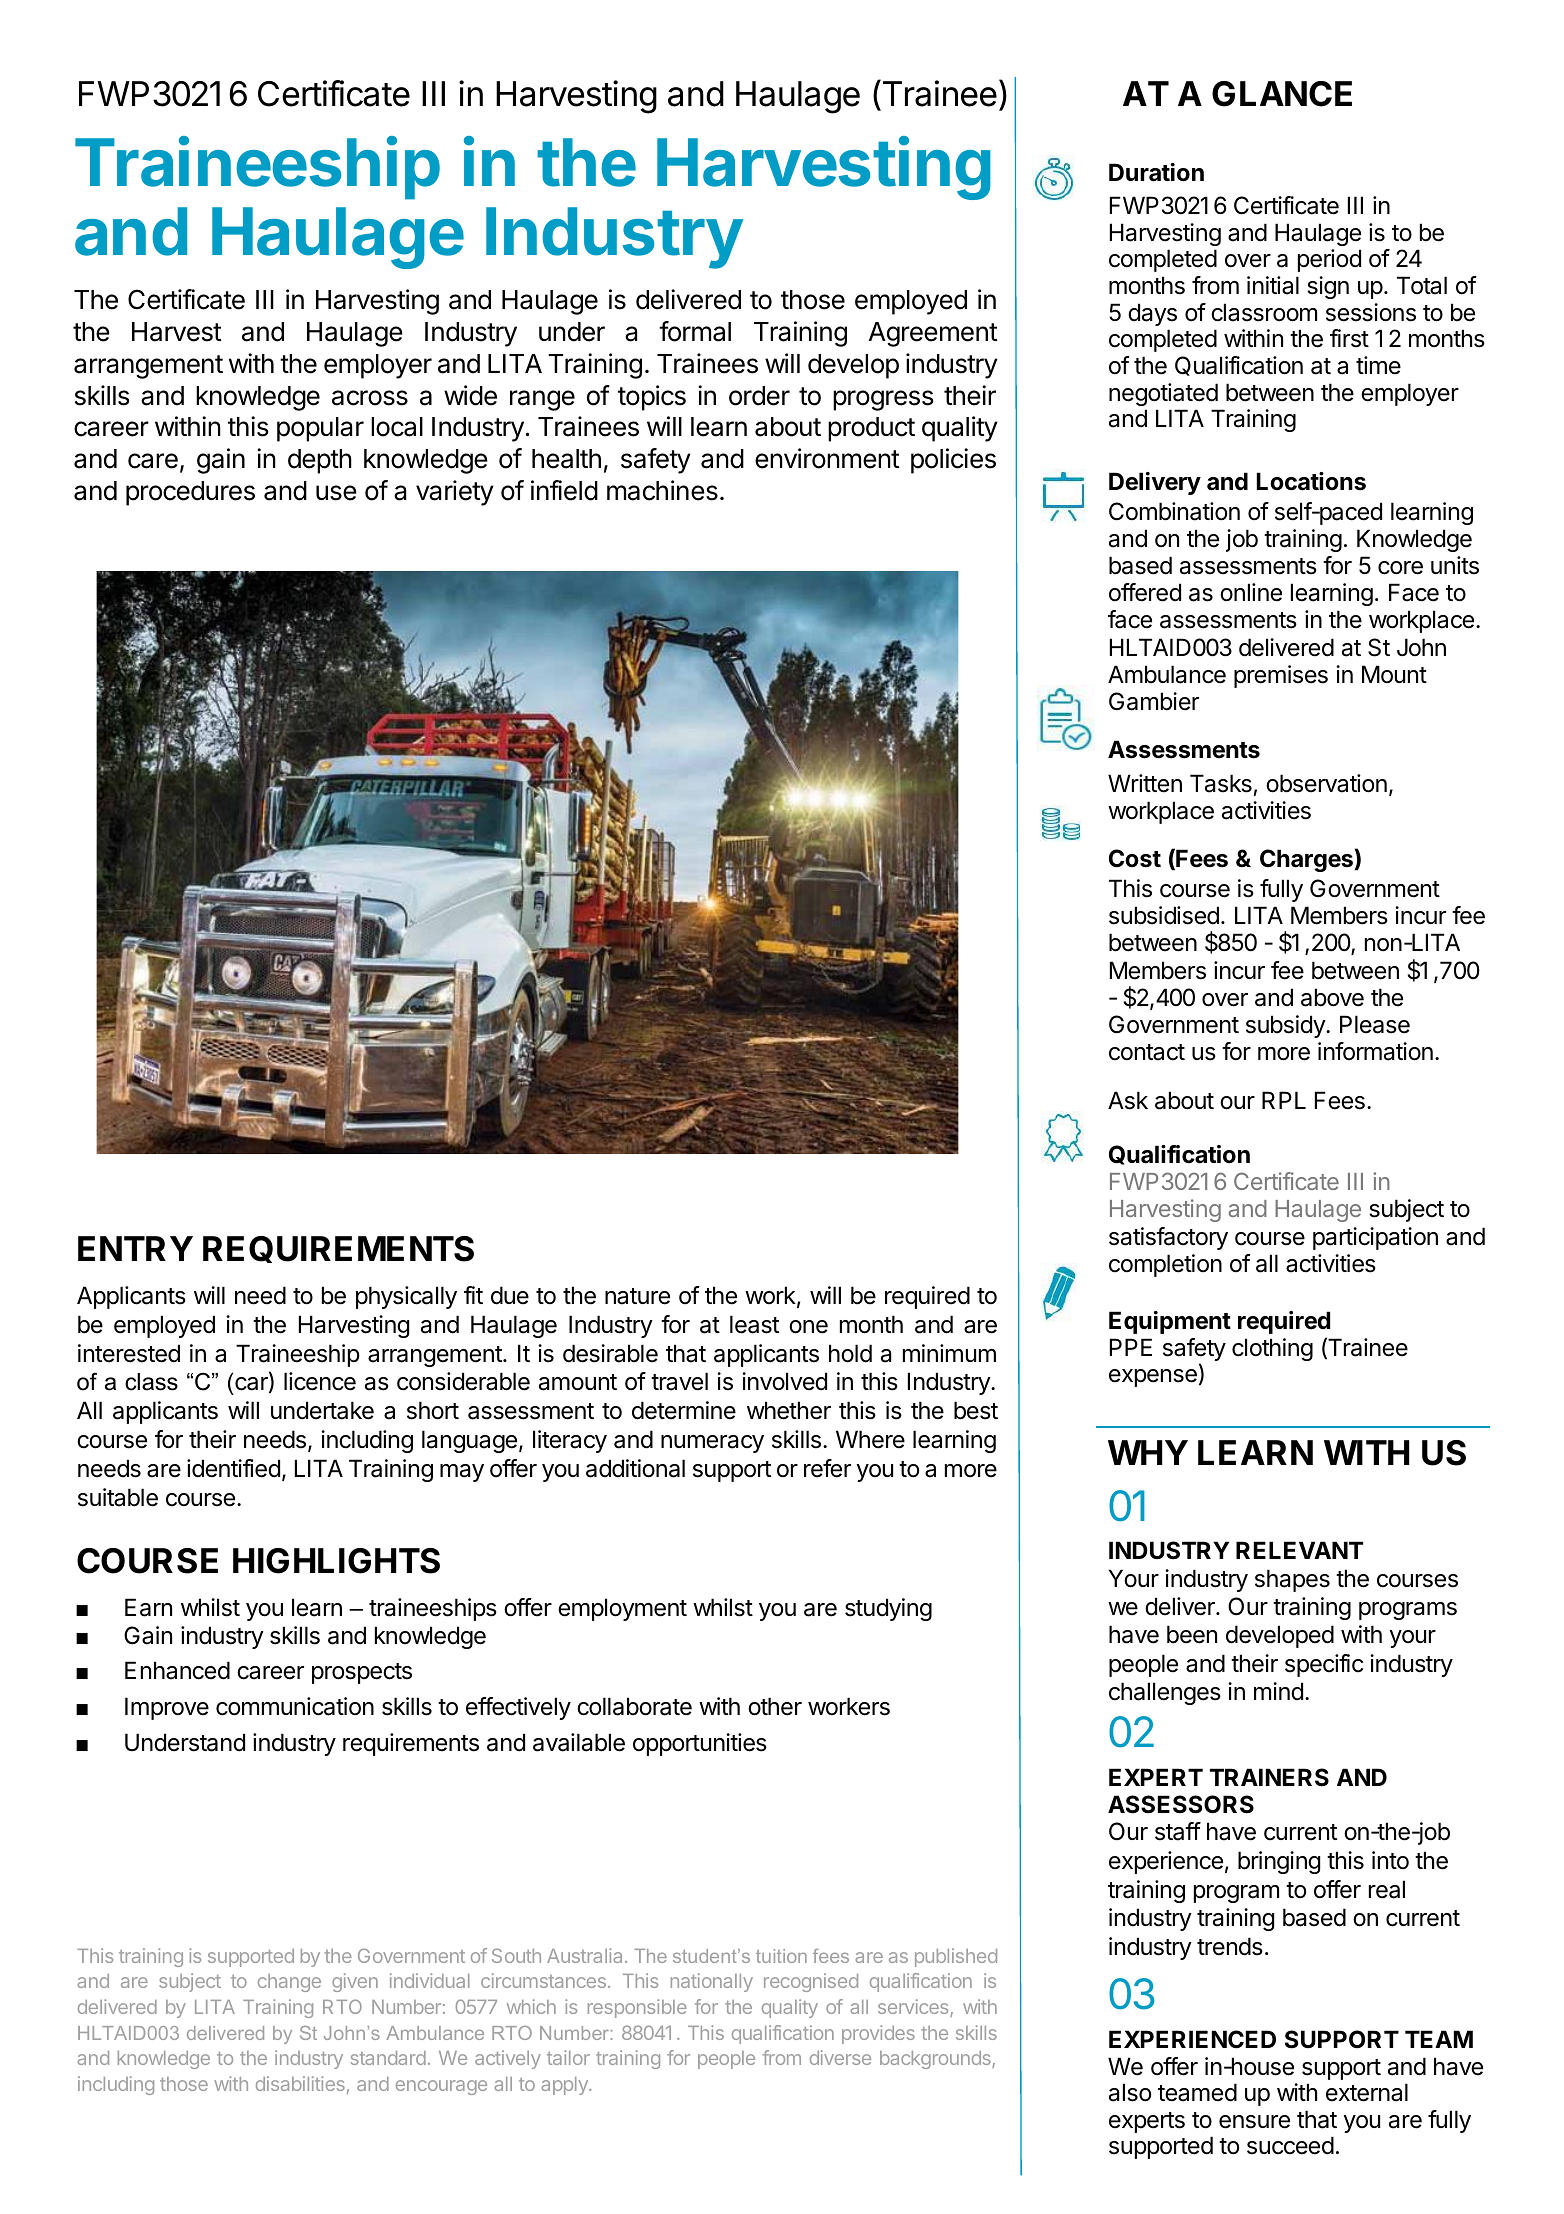 Image resolution: width=1564 pixels, height=2214 pixels. I want to click on formal, so click(695, 331).
